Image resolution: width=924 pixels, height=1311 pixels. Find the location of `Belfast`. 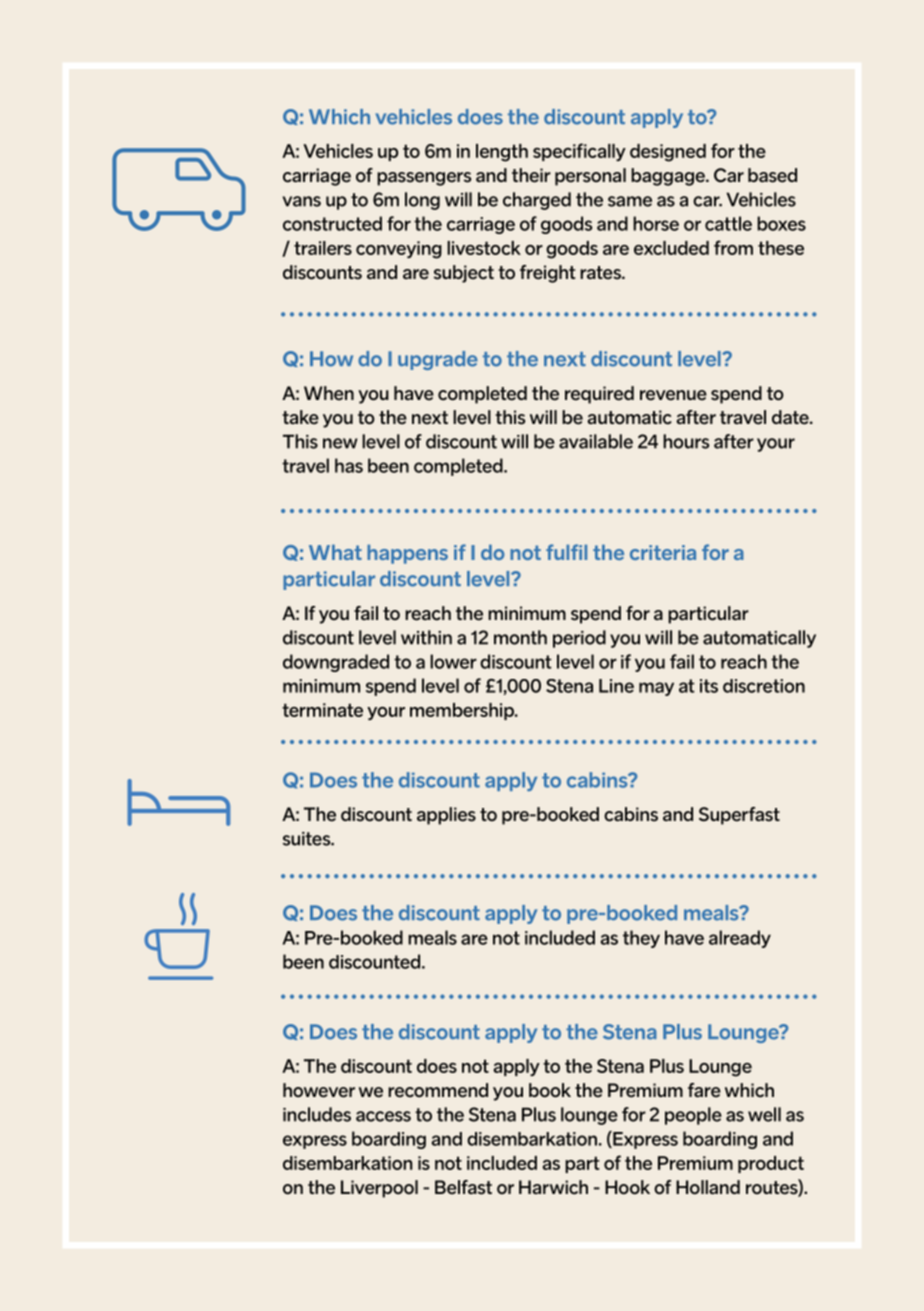

Belfast is located at coordinates (463, 1187).
